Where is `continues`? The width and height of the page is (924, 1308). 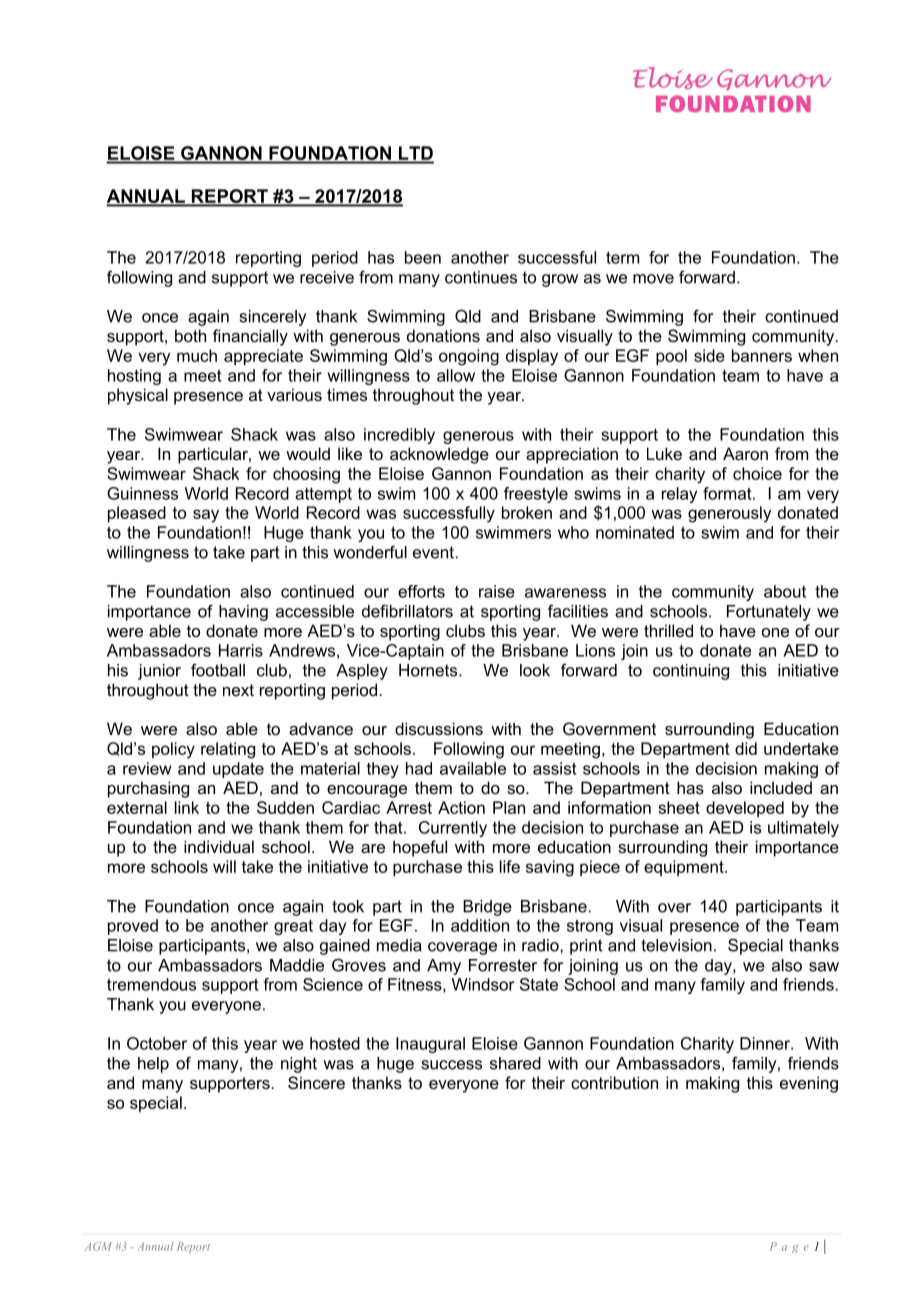
continues is located at coordinates (481, 277).
